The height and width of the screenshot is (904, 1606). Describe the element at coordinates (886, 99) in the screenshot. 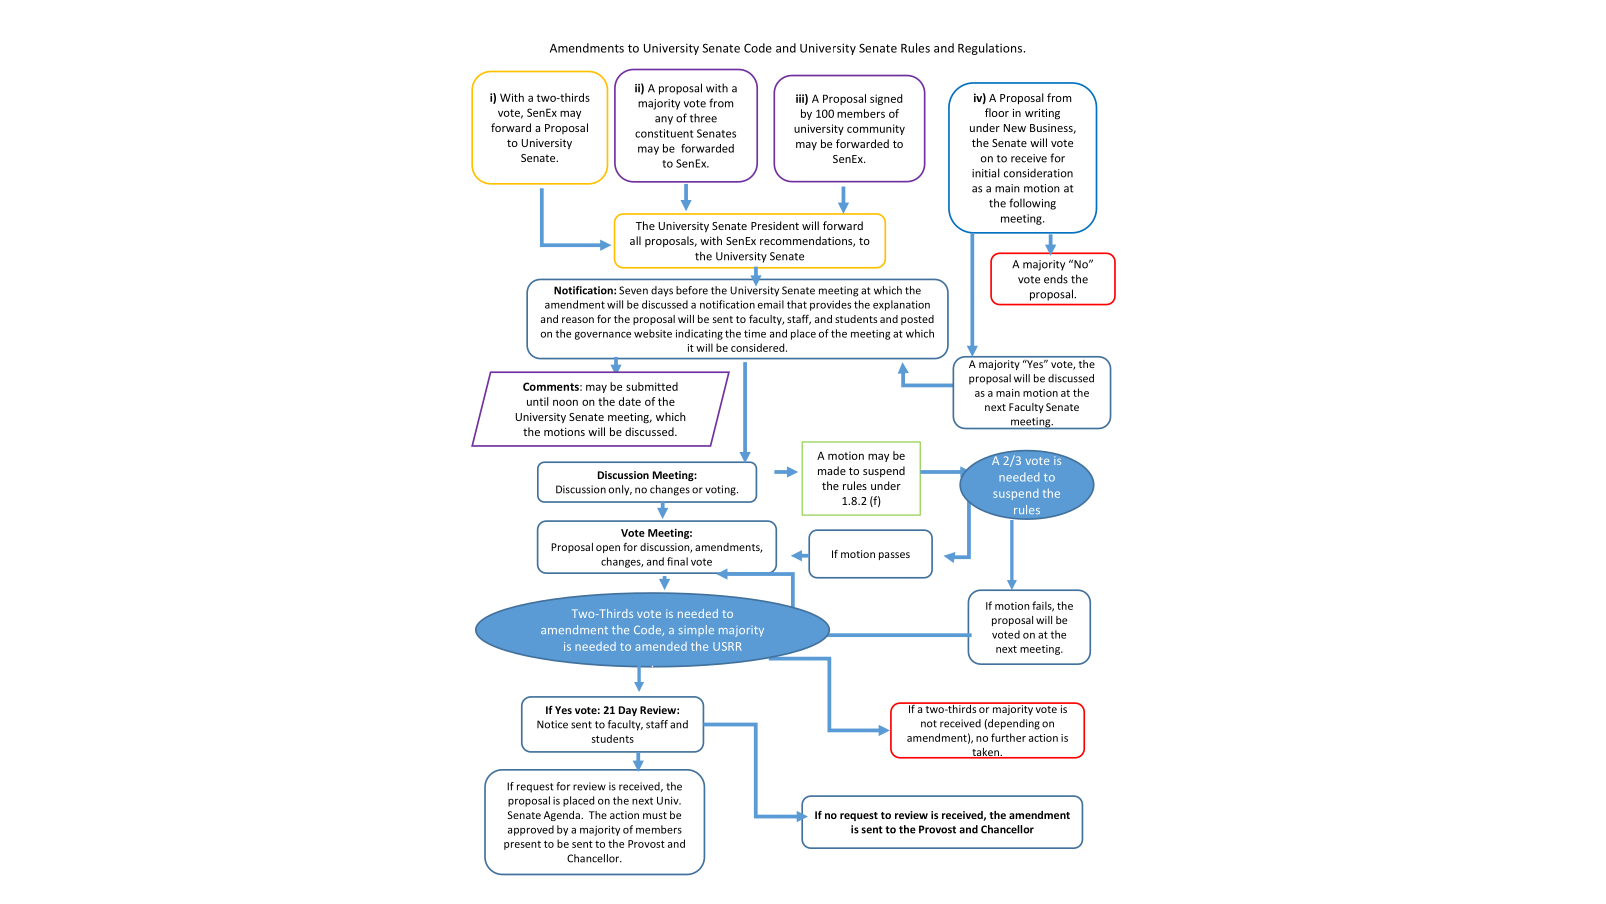

I see `signed` at that location.
